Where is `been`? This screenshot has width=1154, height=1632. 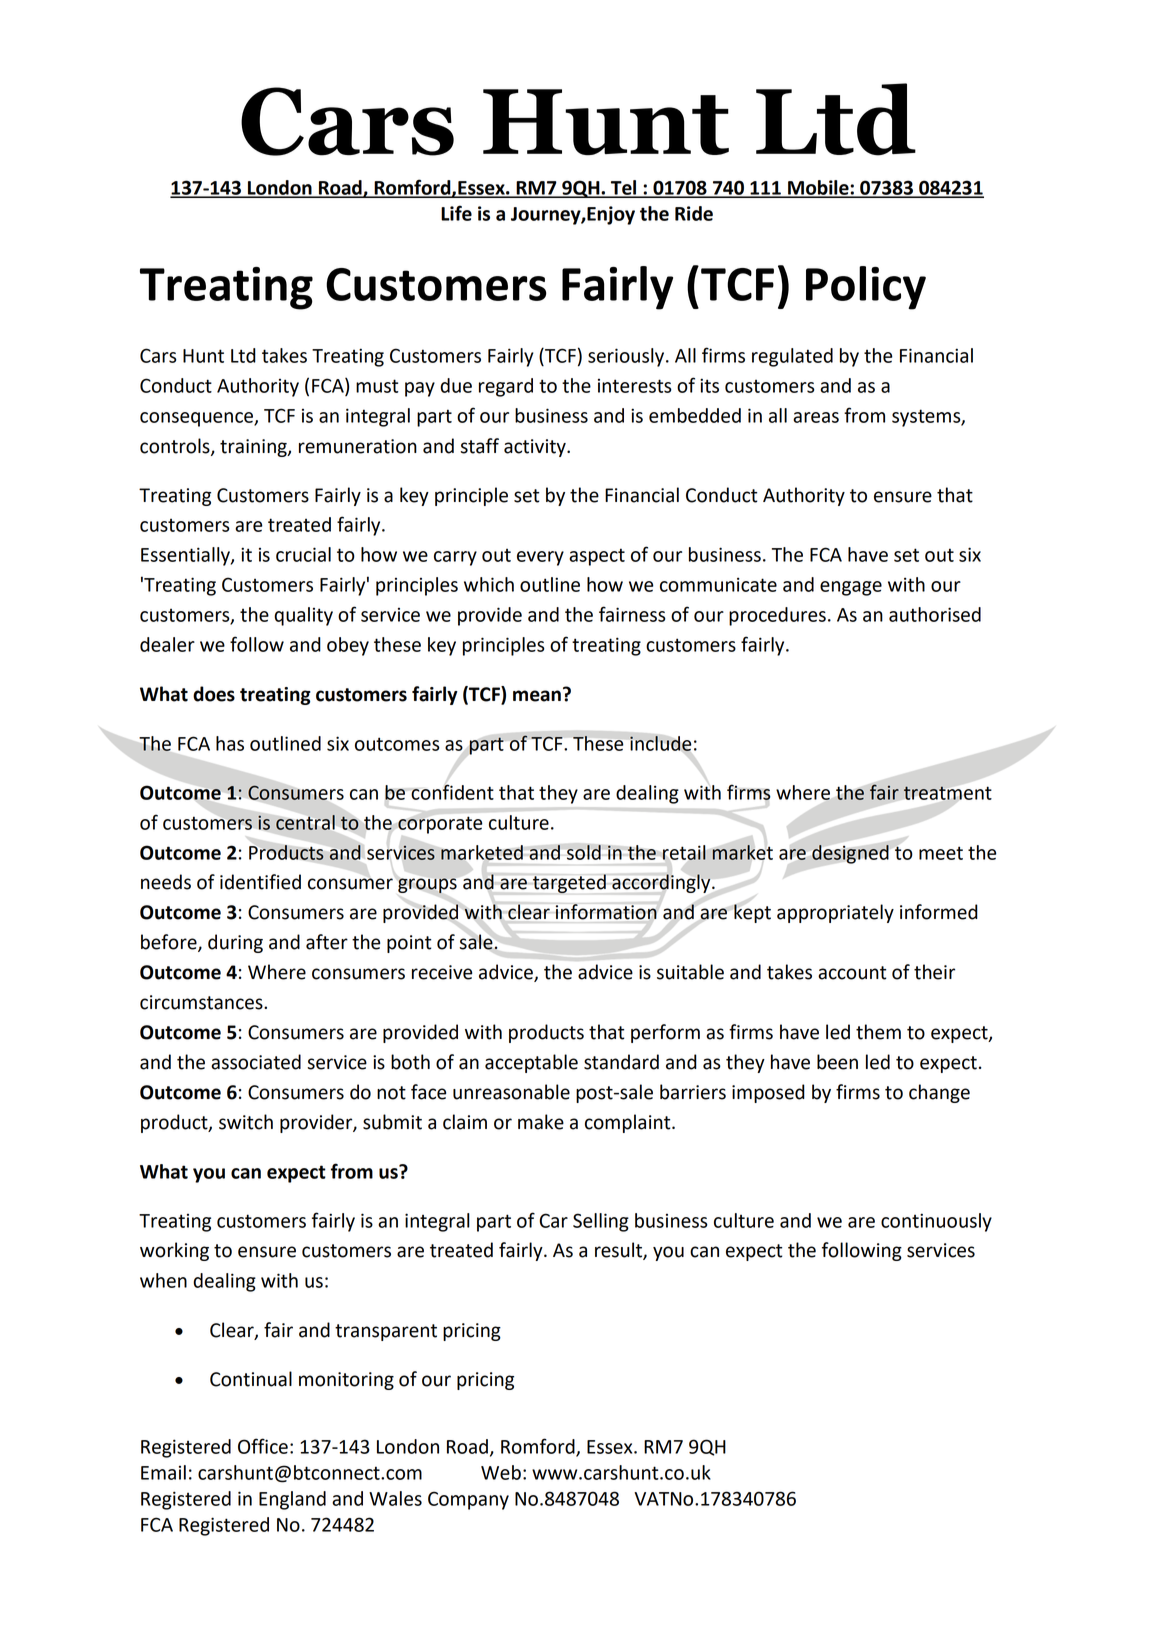
been is located at coordinates (837, 1062).
